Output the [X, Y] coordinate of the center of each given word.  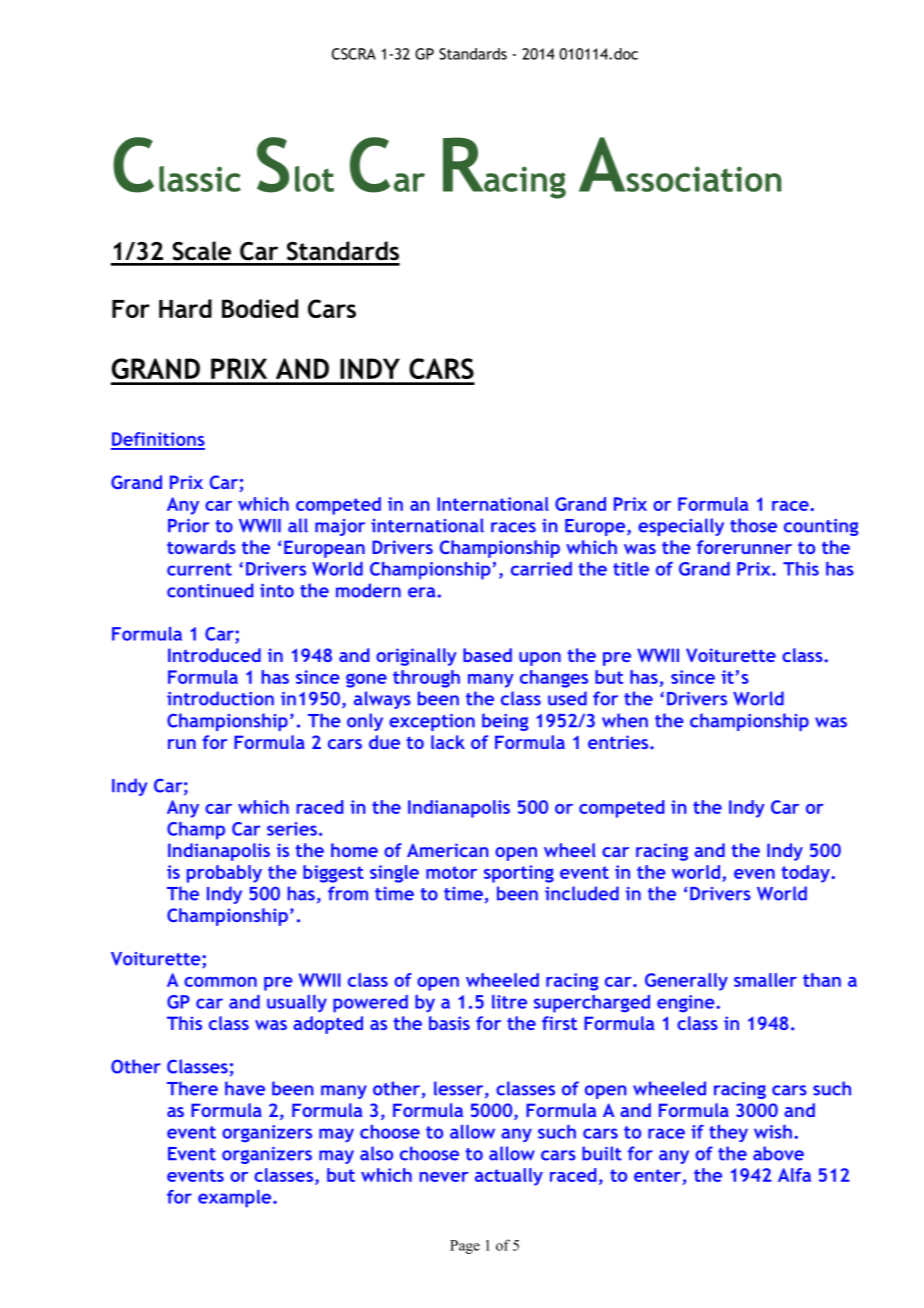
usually [297, 1003]
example [236, 1199]
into [277, 591]
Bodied [260, 308]
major [340, 527]
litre [509, 1002]
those [753, 525]
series [292, 829]
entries [619, 742]
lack [448, 742]
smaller [765, 980]
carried [541, 569]
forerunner [744, 547]
